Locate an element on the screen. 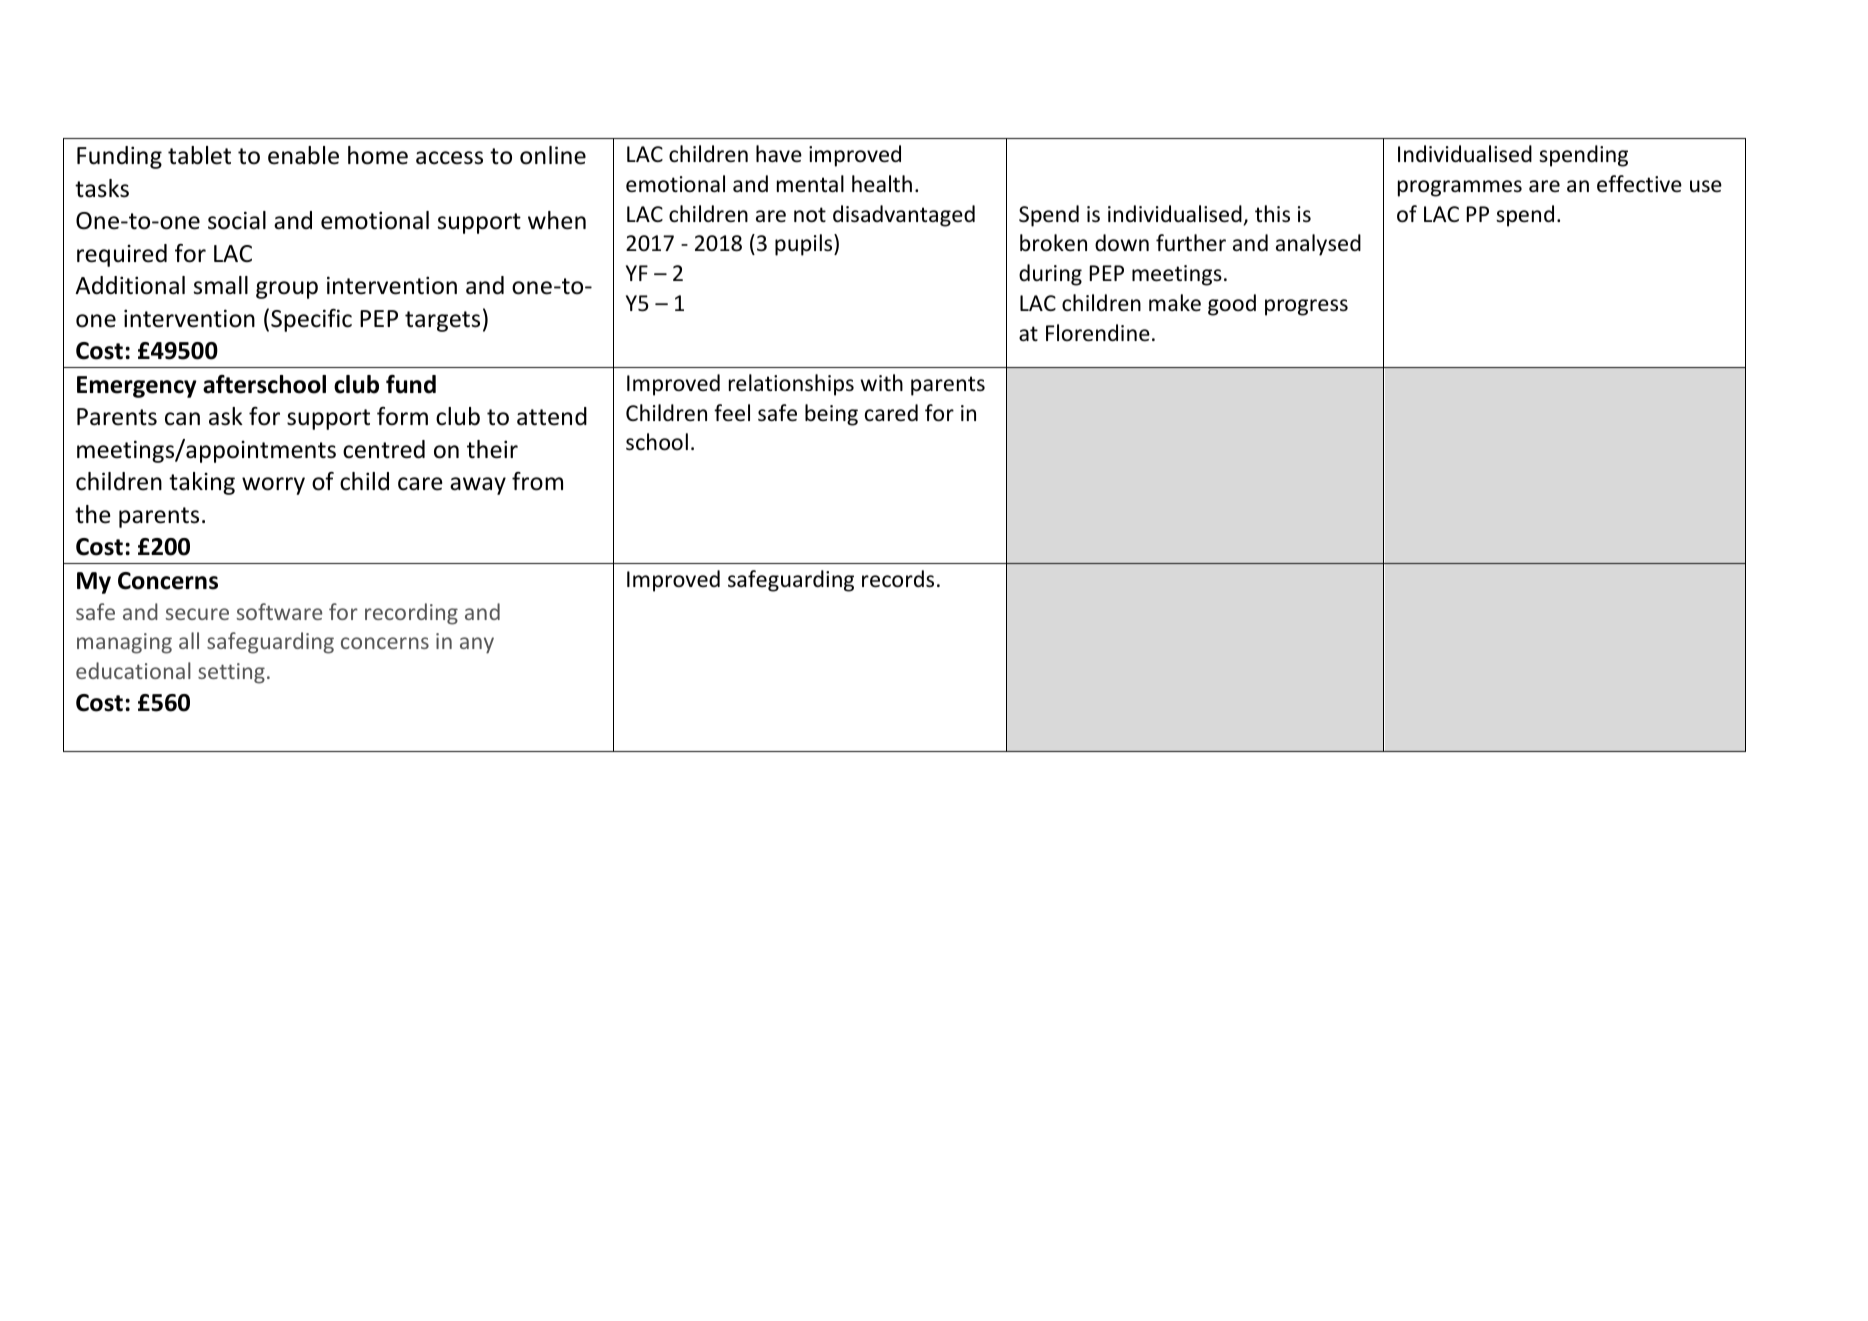 The width and height of the screenshot is (1868, 1321). recording is located at coordinates (411, 614).
